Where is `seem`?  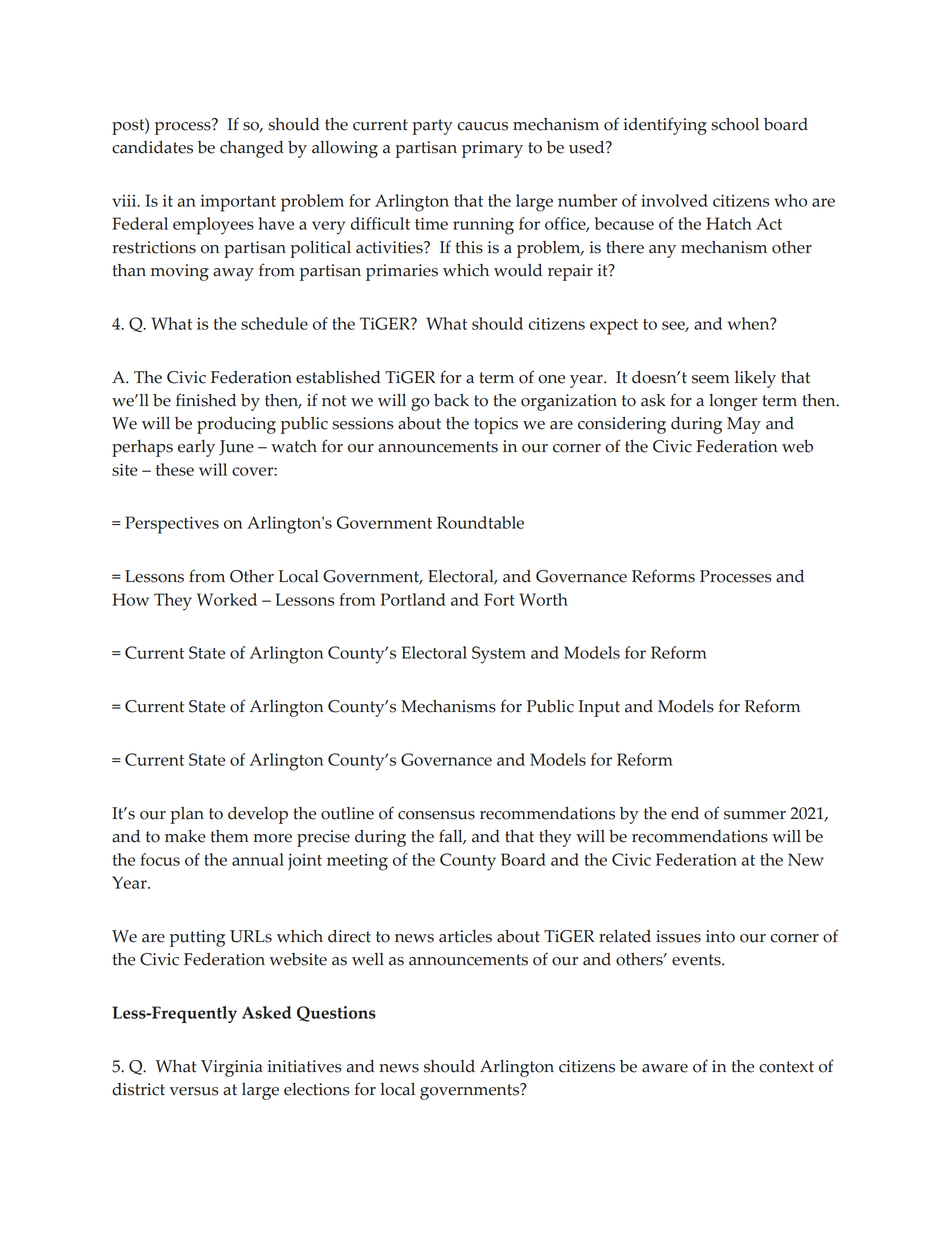
seem is located at coordinates (711, 379).
